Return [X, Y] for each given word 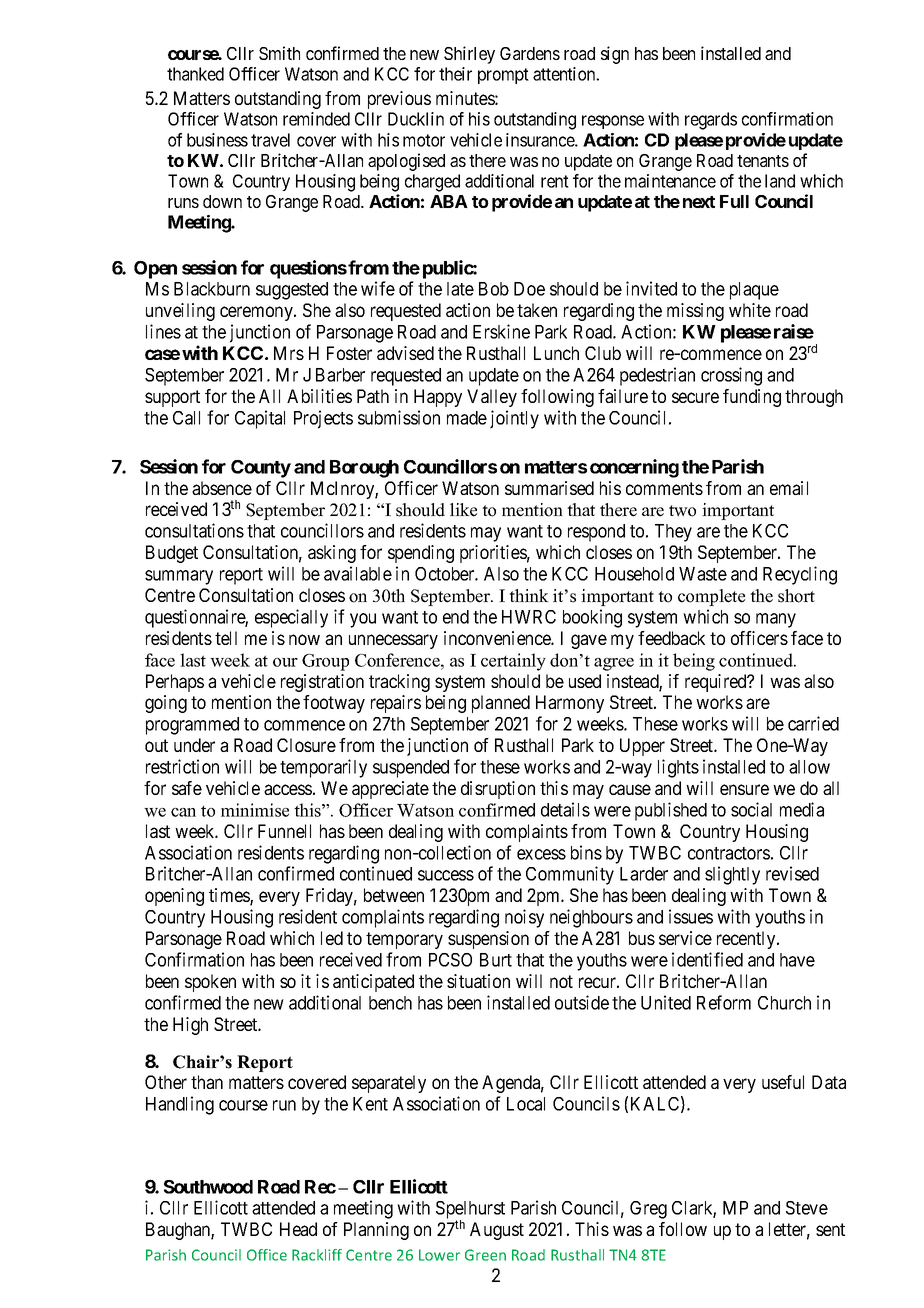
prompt [503, 76]
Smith [279, 53]
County [261, 469]
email [789, 488]
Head [298, 1229]
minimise [255, 810]
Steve [807, 1208]
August [497, 1231]
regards [711, 121]
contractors [729, 853]
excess [541, 854]
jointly [514, 419]
